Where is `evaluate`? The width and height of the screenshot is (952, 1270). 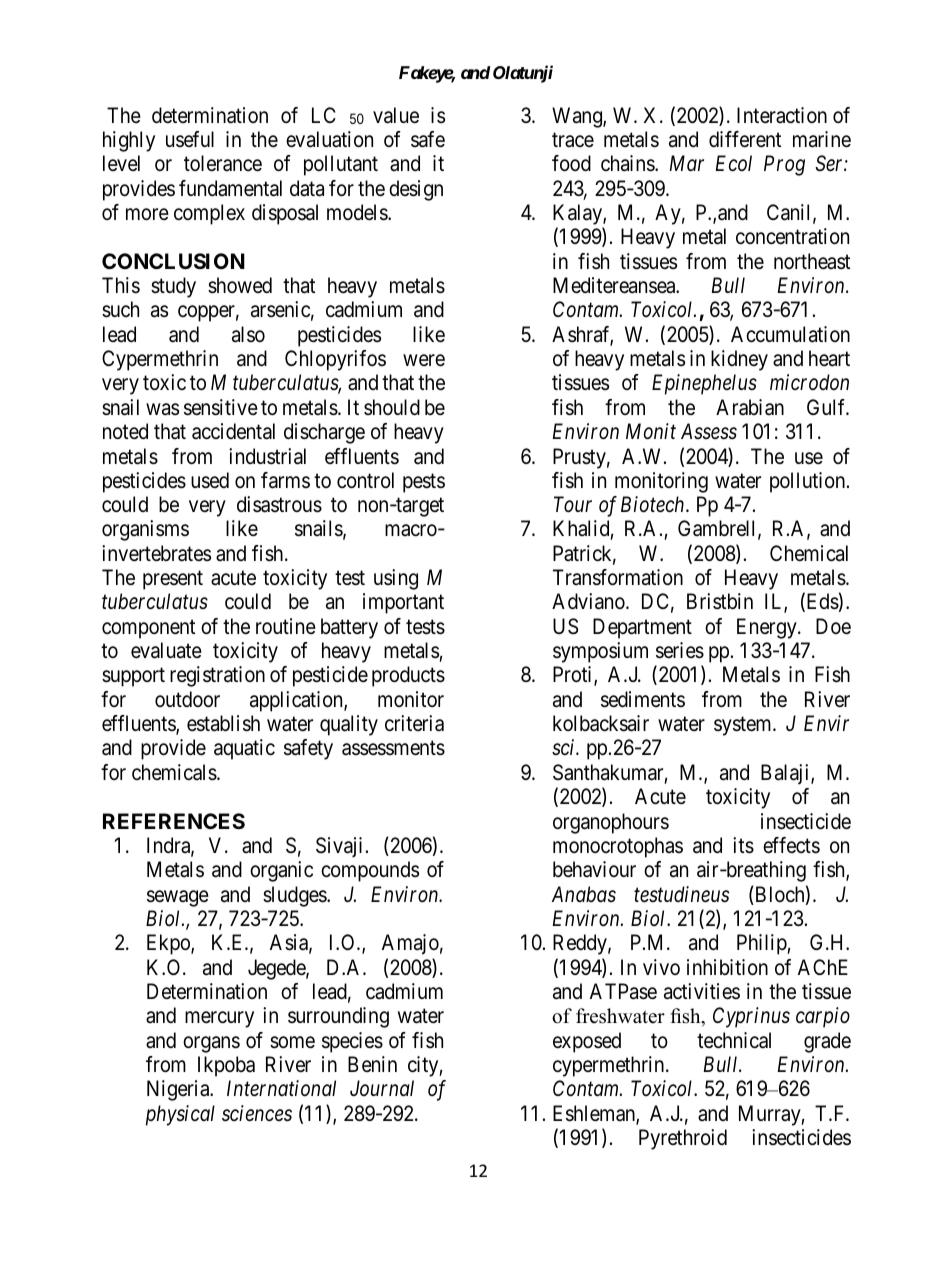 evaluate is located at coordinates (166, 650).
